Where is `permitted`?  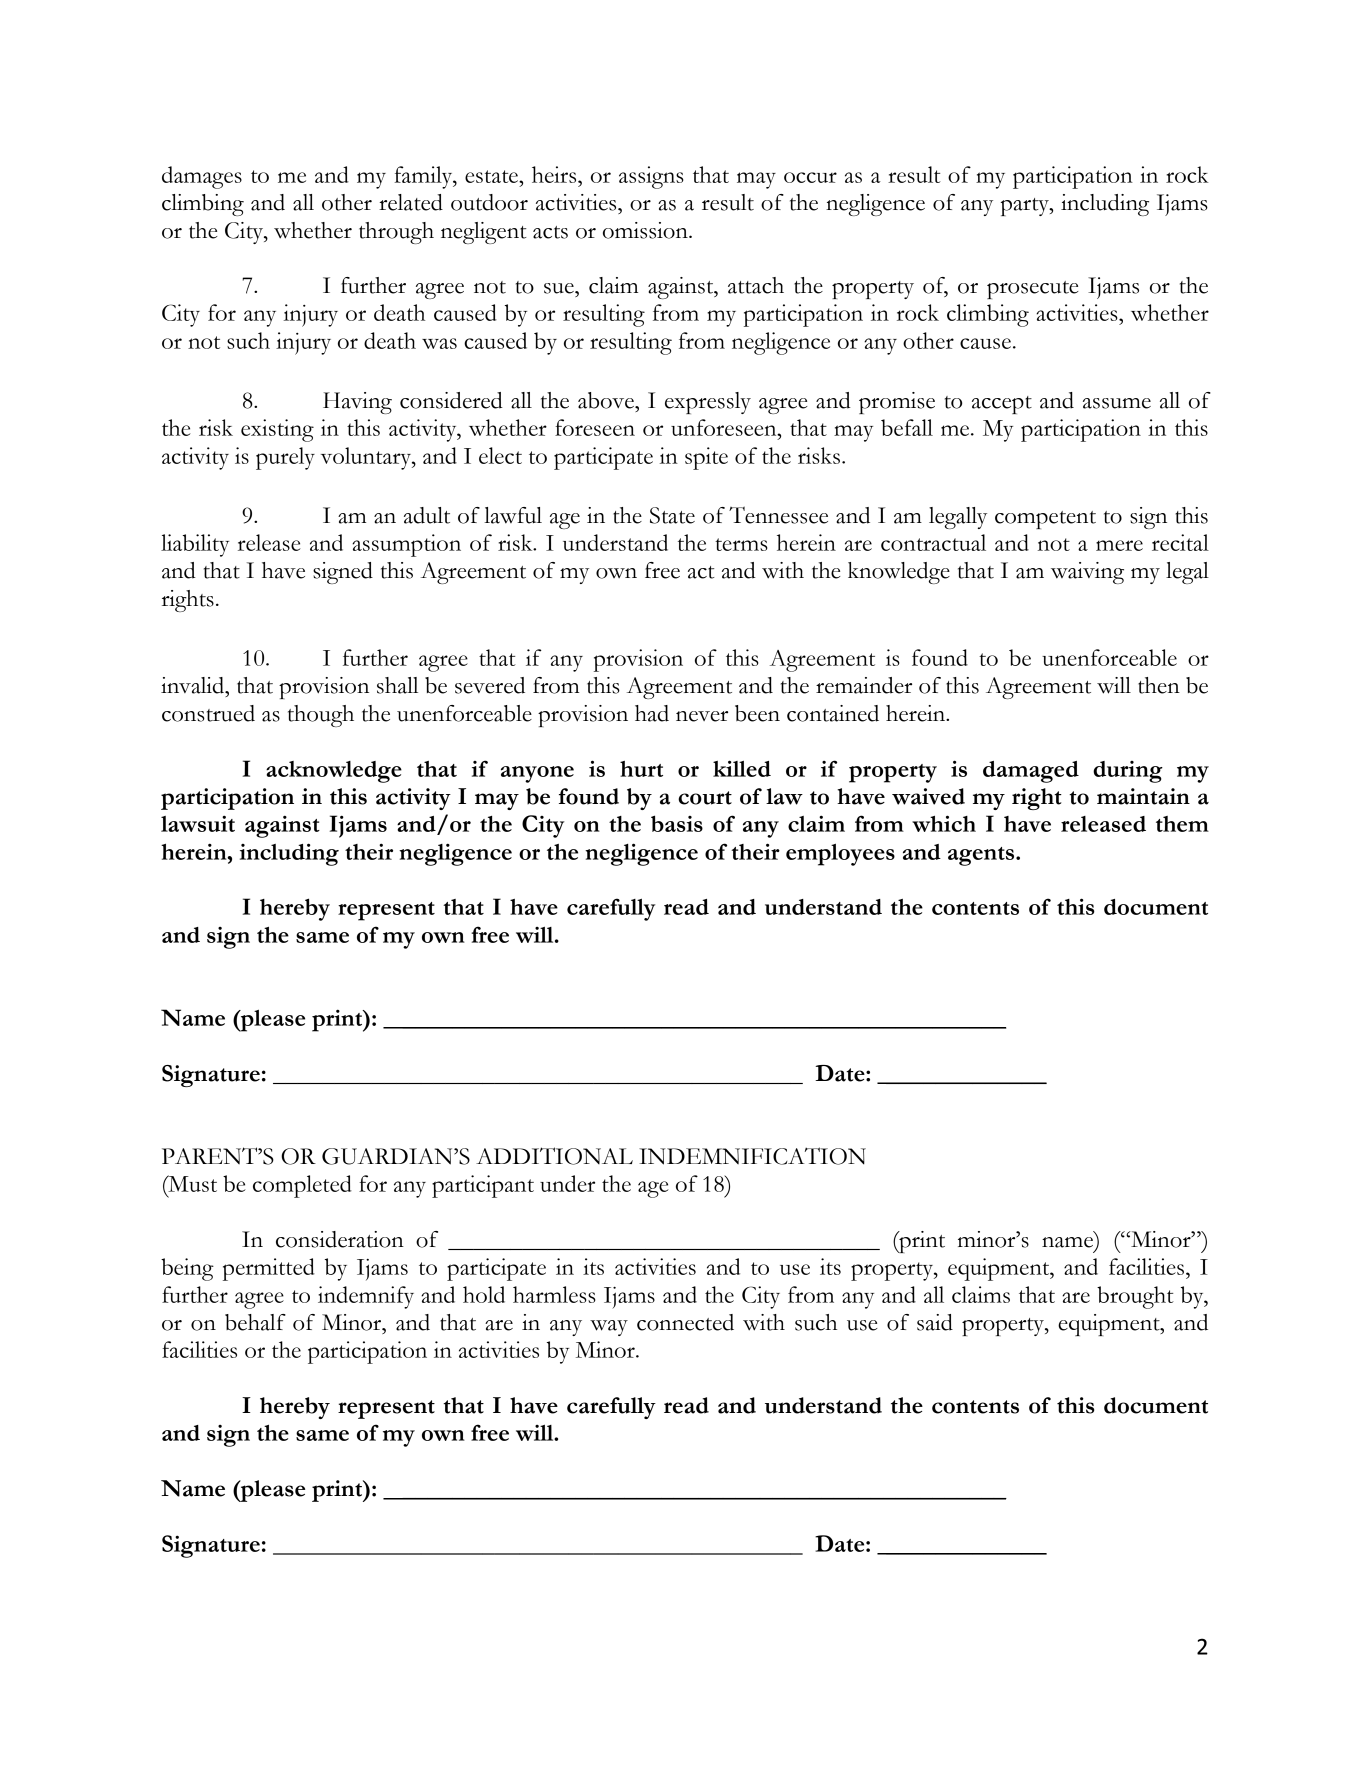 permitted is located at coordinates (269, 1269).
